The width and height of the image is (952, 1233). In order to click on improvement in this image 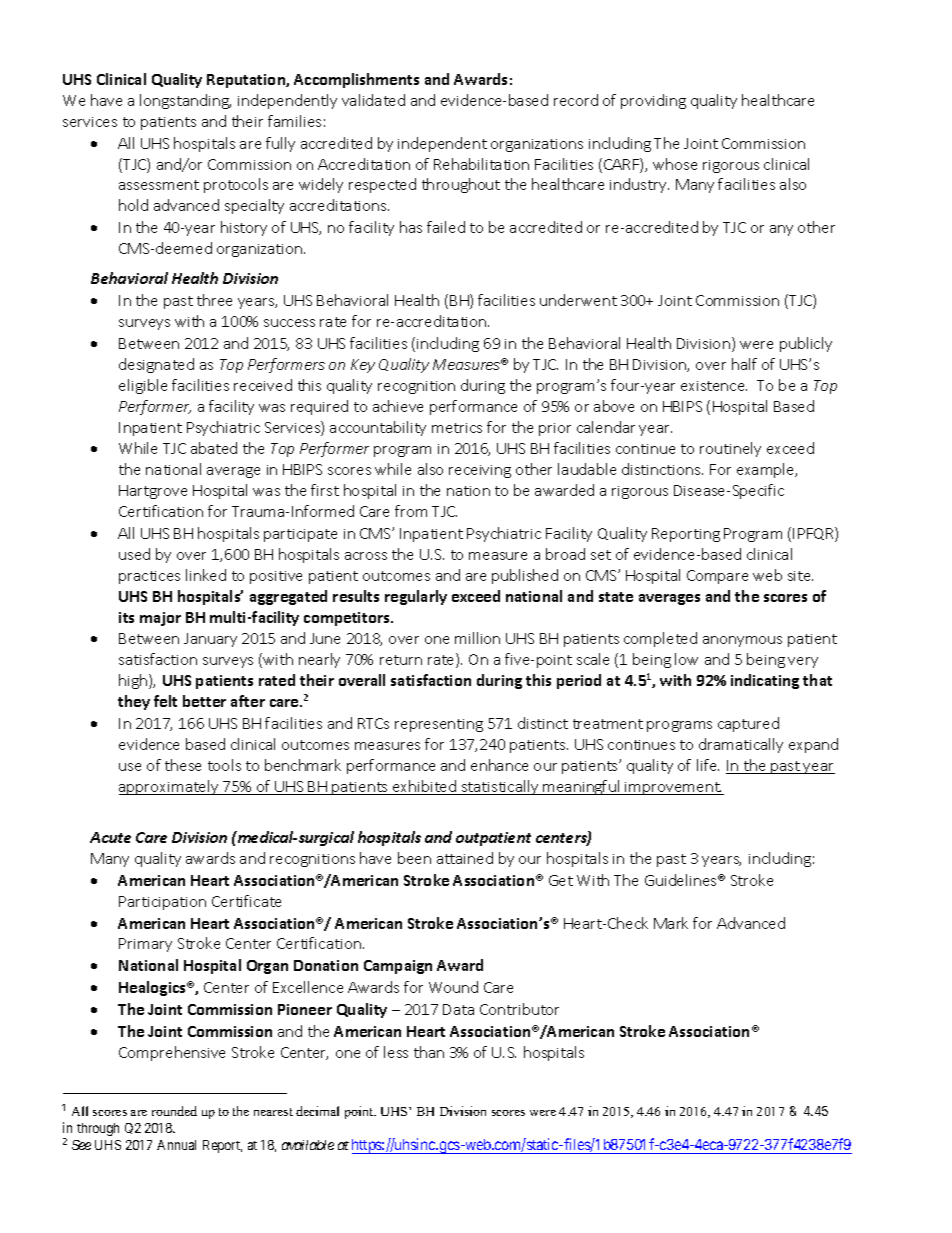, I will do `click(673, 788)`.
